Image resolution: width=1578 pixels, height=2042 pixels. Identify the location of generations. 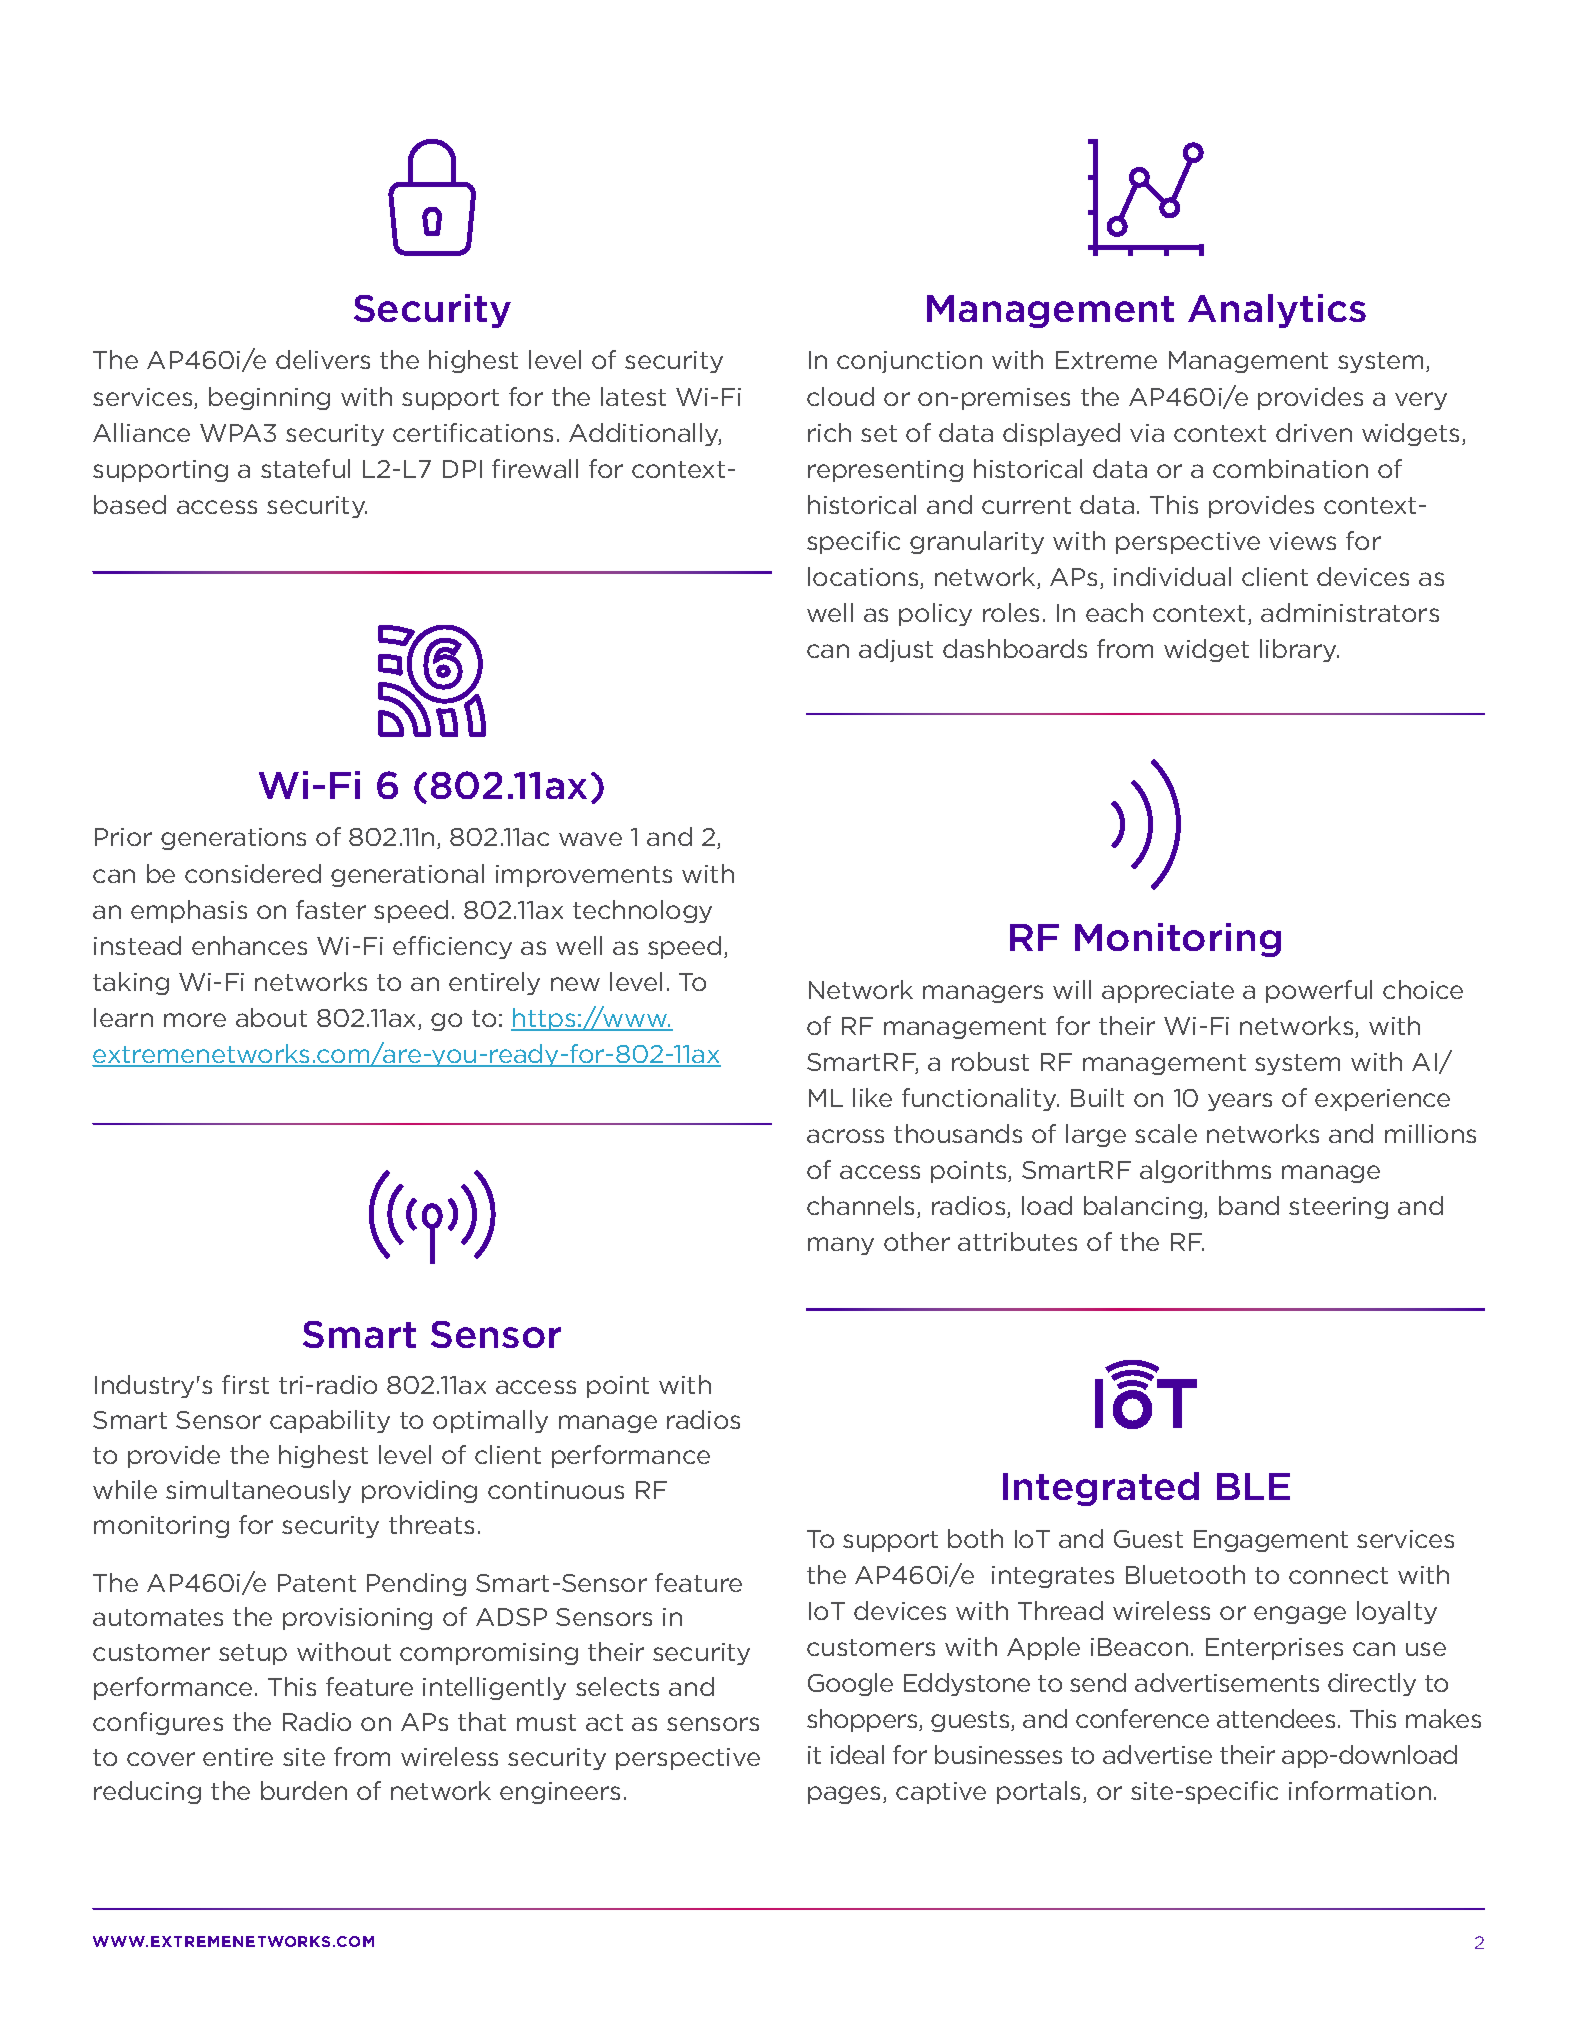
(233, 839).
